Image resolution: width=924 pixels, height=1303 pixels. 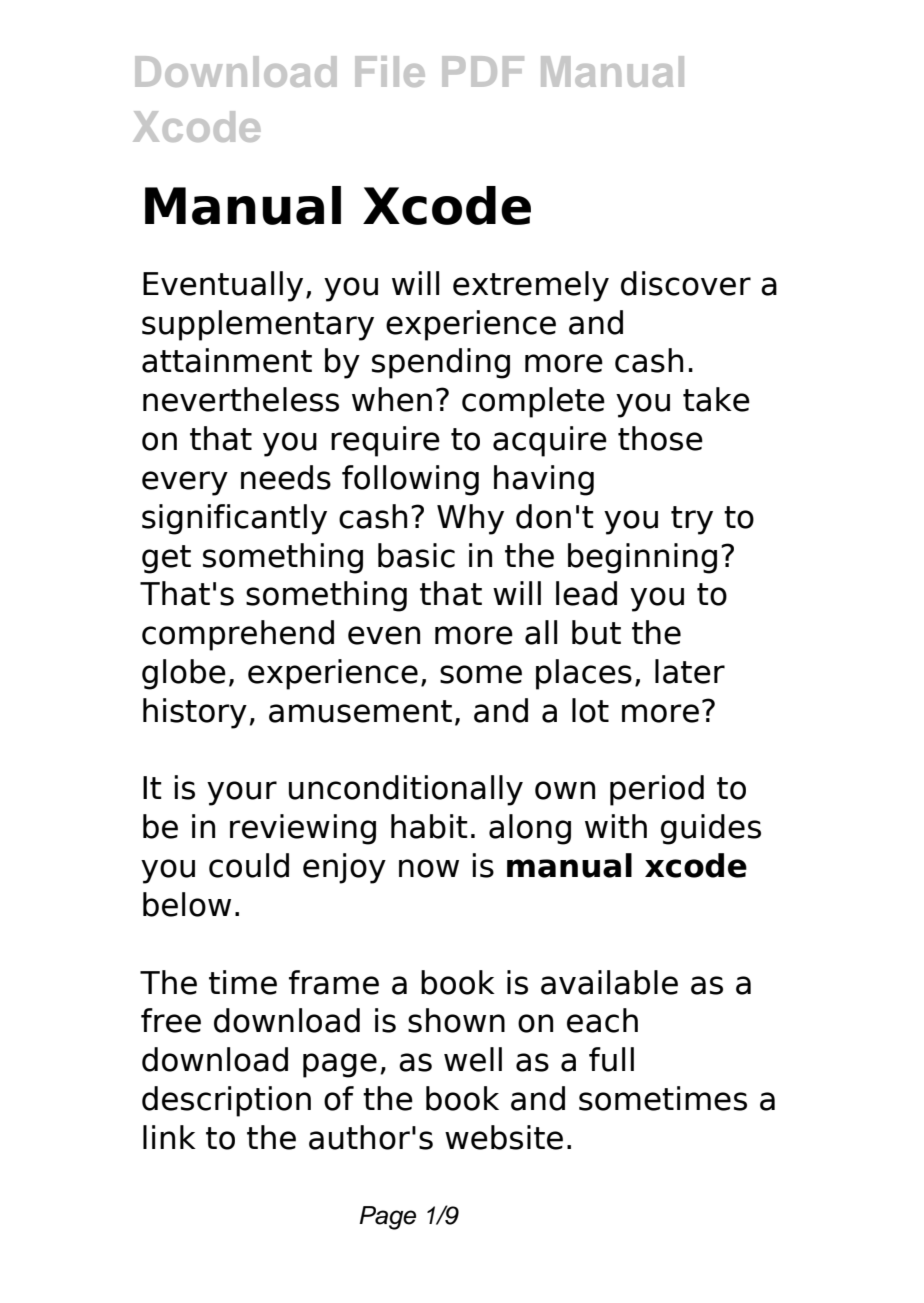 I want to click on unconditionally, so click(x=406, y=790).
